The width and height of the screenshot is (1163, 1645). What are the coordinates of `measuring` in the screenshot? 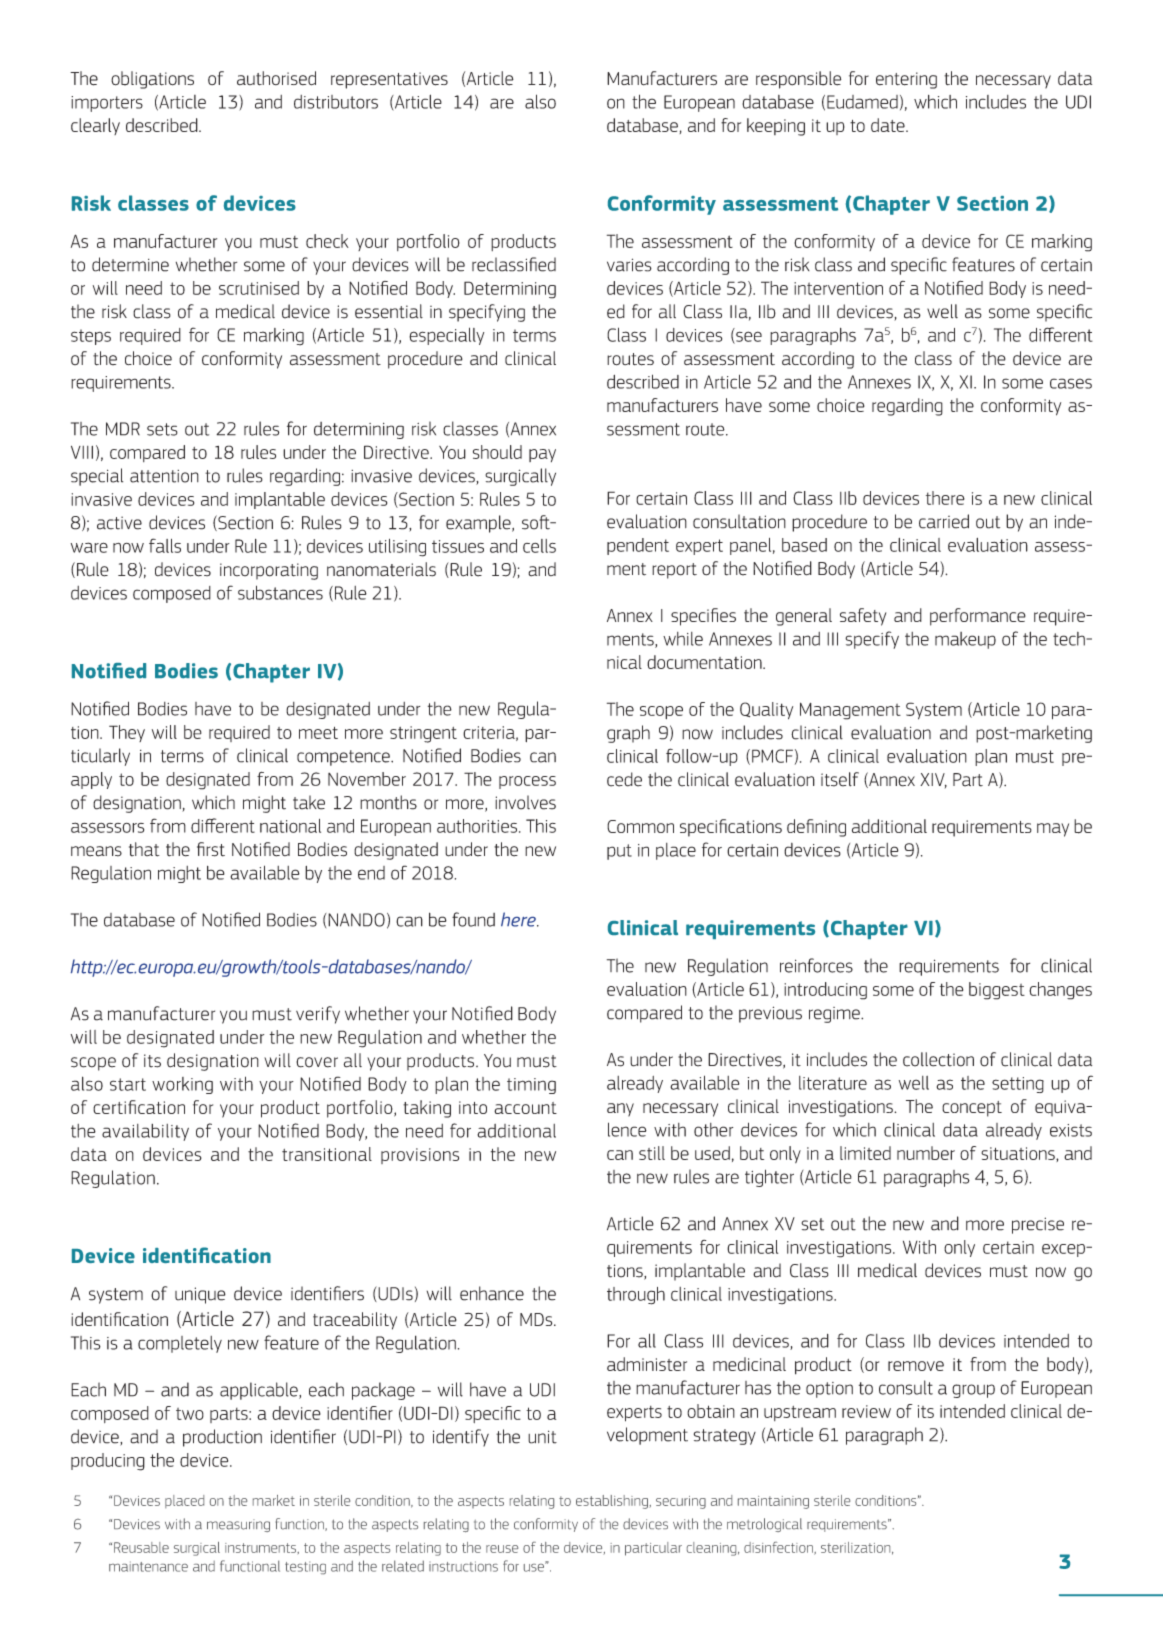 It's located at (238, 1525).
